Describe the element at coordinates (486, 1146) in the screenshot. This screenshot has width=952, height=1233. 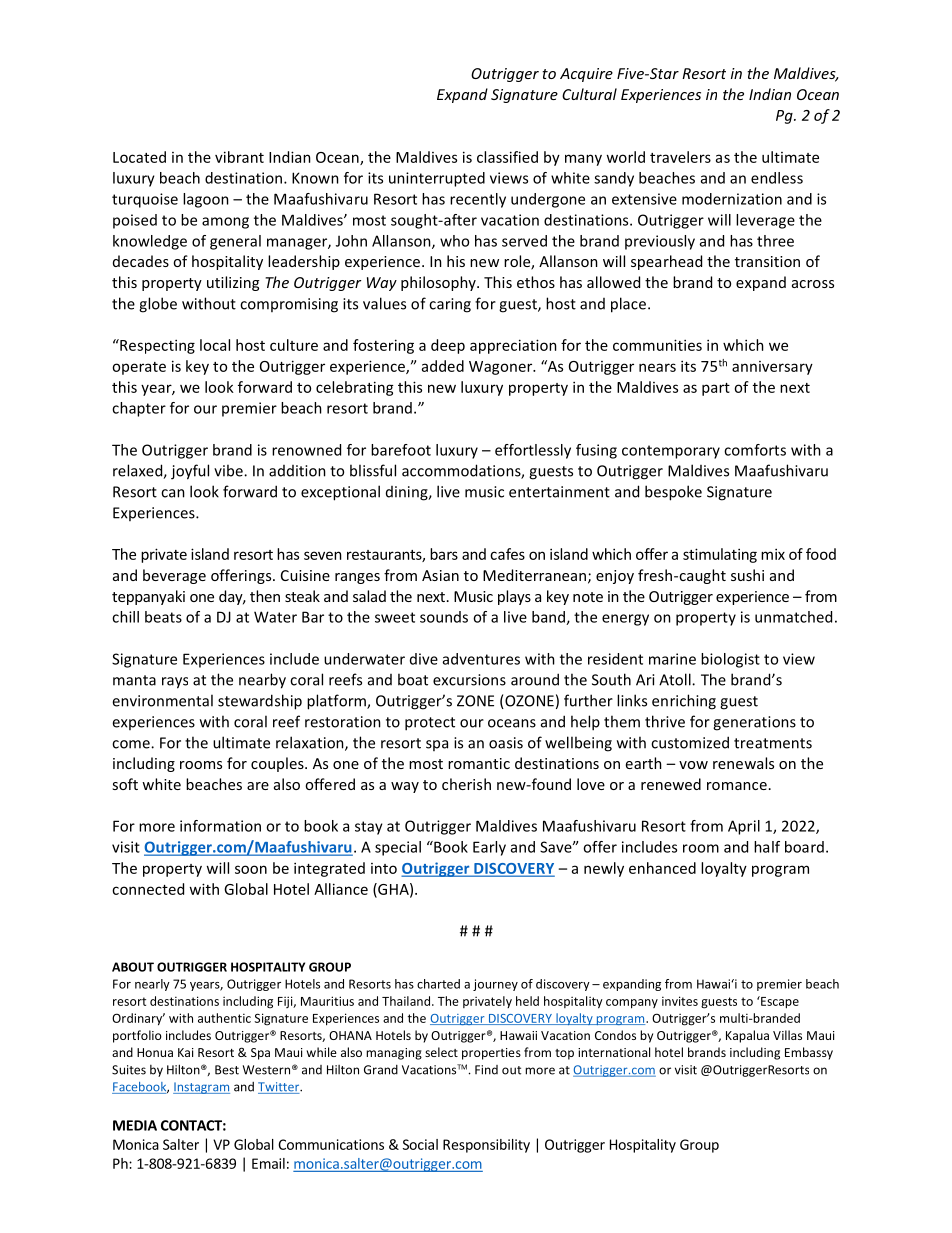
I see `Responsibility` at that location.
